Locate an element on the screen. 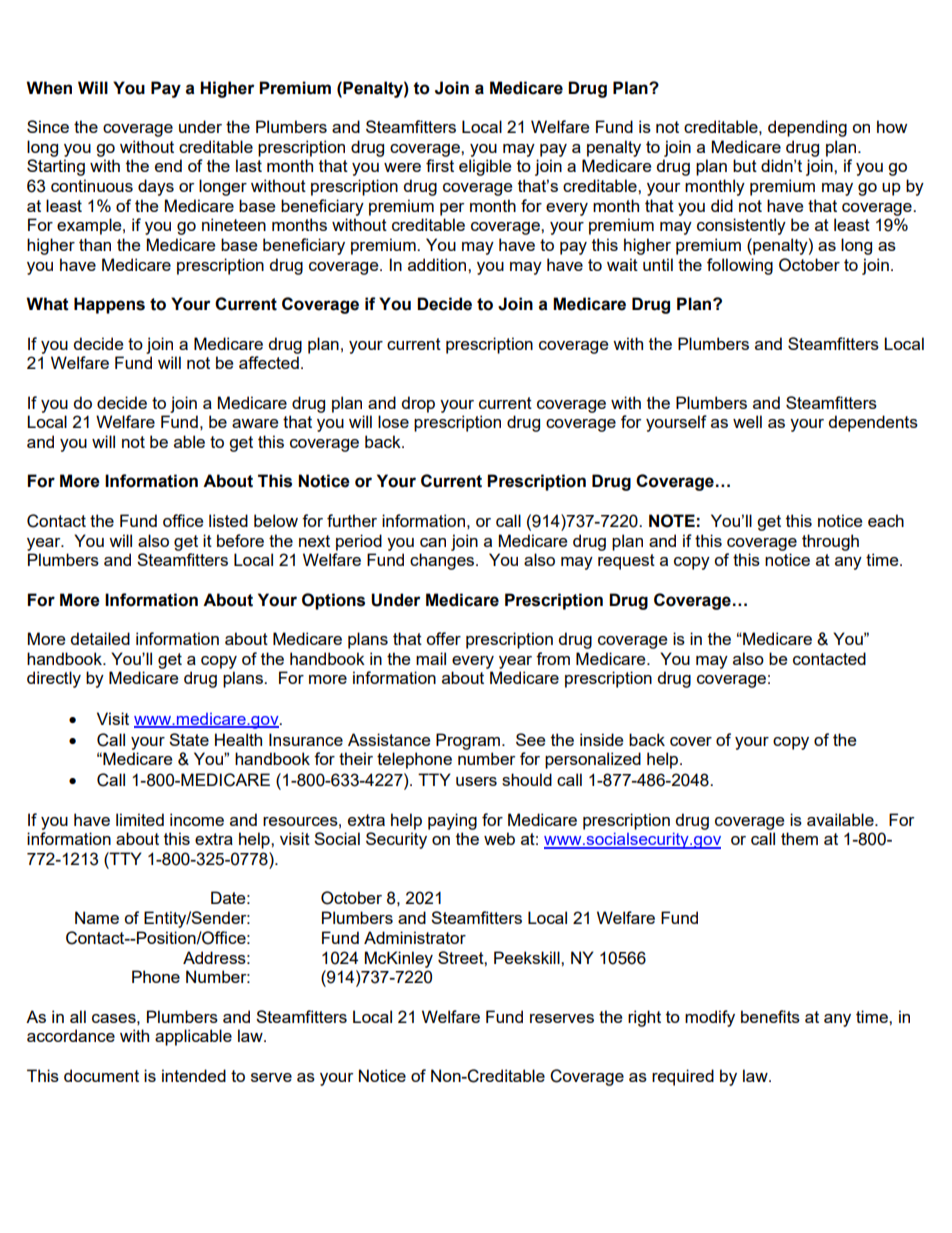  depending is located at coordinates (807, 128).
